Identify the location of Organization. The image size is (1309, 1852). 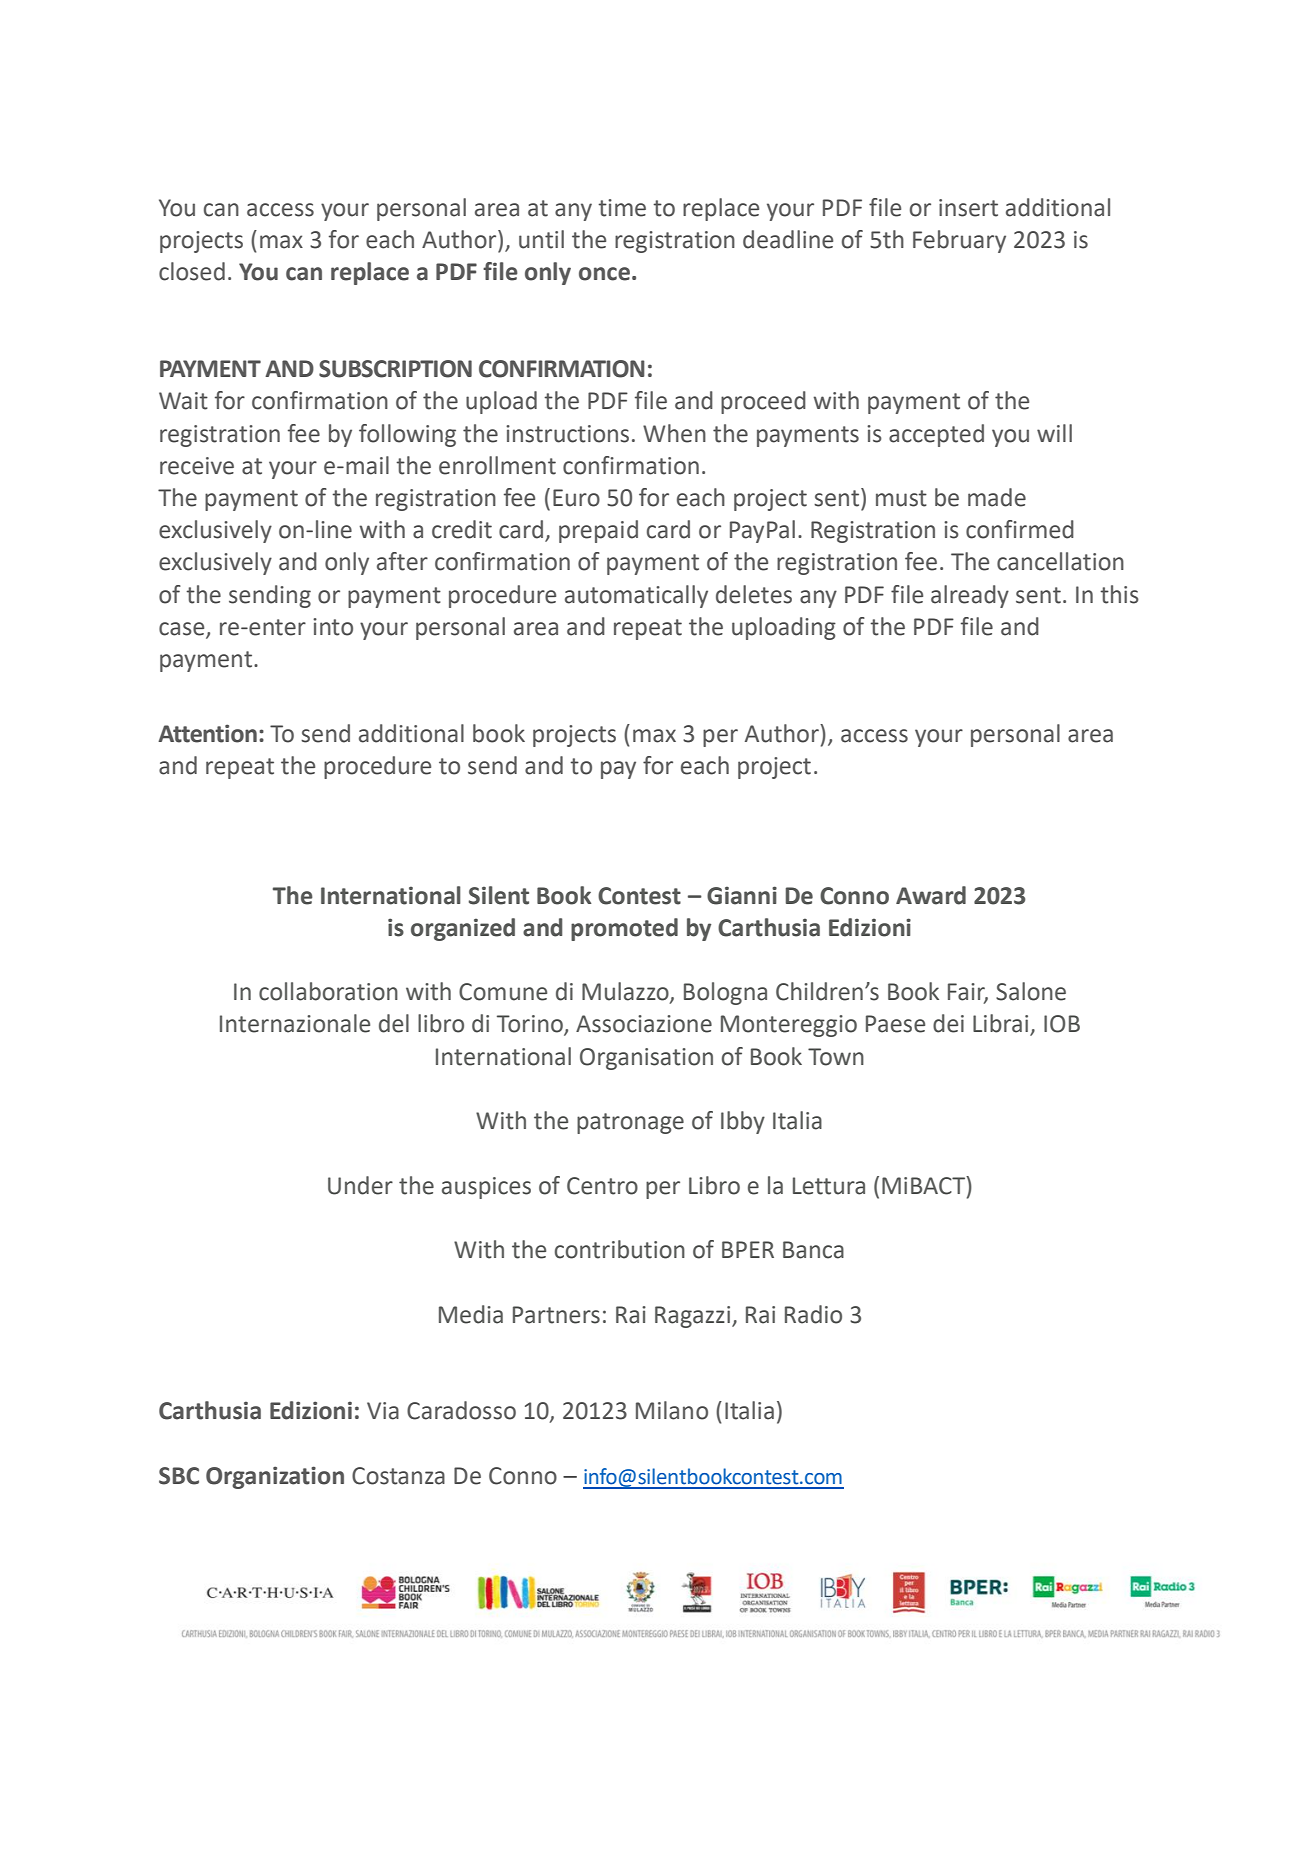
(275, 1477).
